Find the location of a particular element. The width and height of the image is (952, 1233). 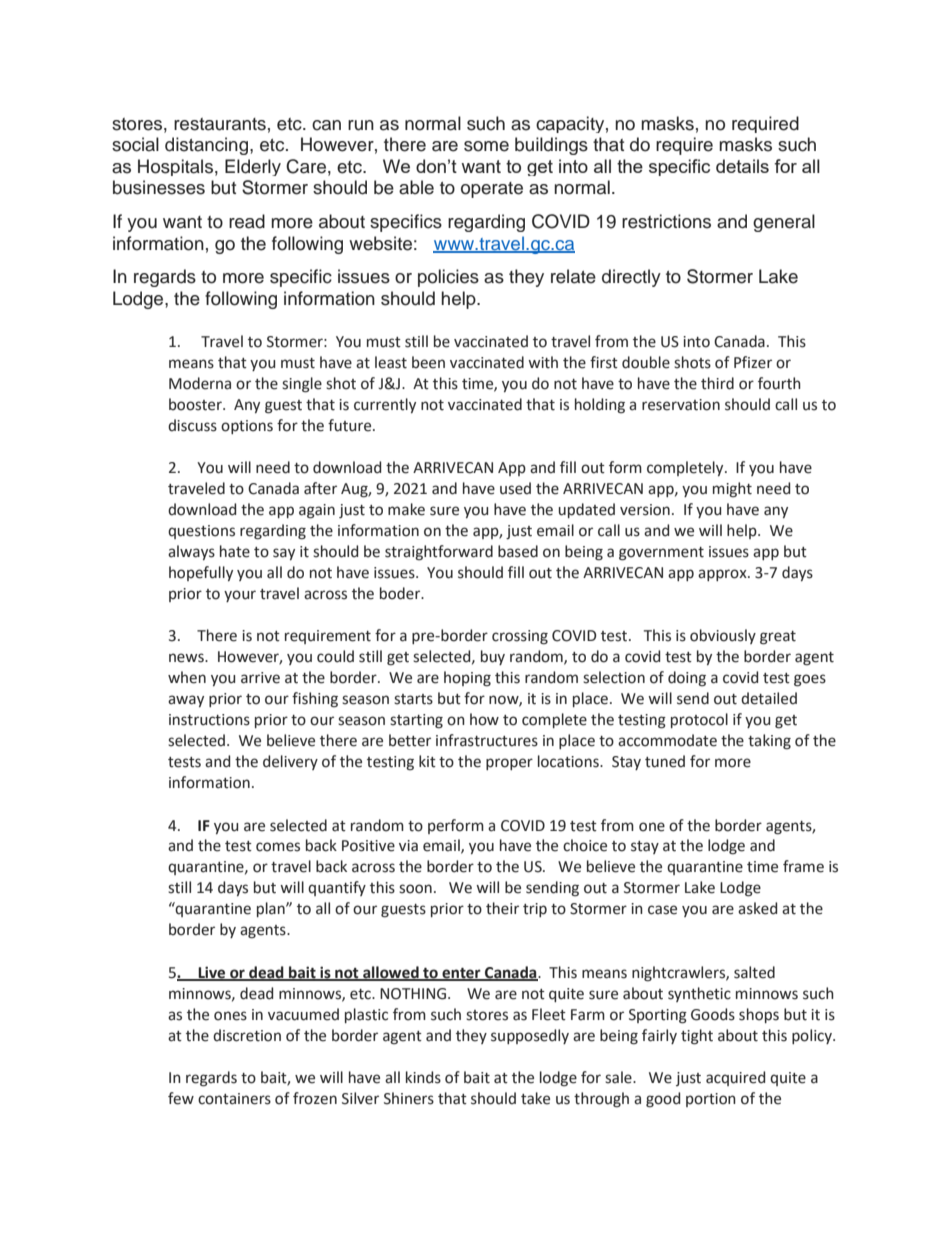

details is located at coordinates (742, 166).
